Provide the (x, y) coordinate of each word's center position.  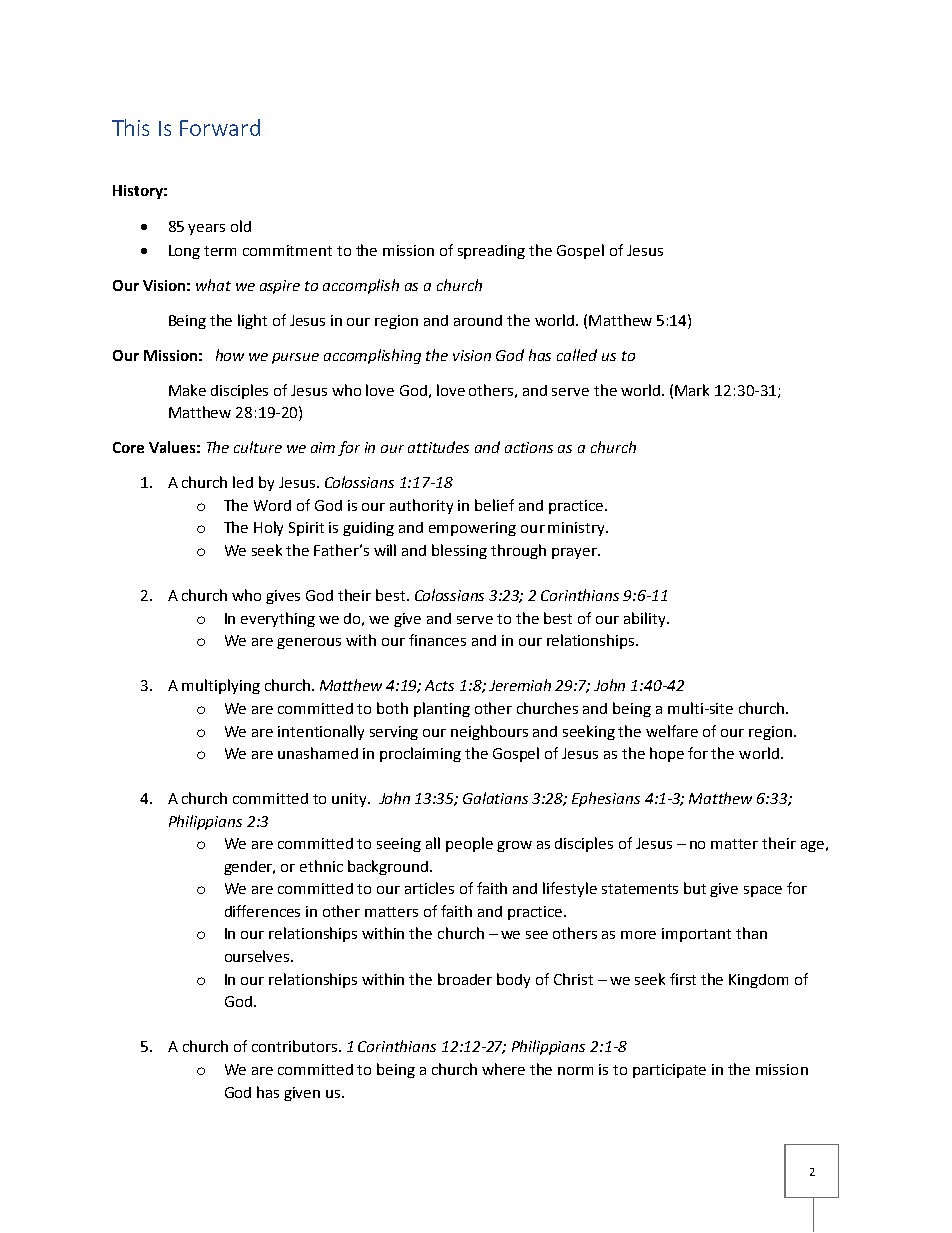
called (577, 355)
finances (437, 640)
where (503, 1069)
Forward (220, 127)
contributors (294, 1046)
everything (278, 619)
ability (646, 619)
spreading (491, 252)
